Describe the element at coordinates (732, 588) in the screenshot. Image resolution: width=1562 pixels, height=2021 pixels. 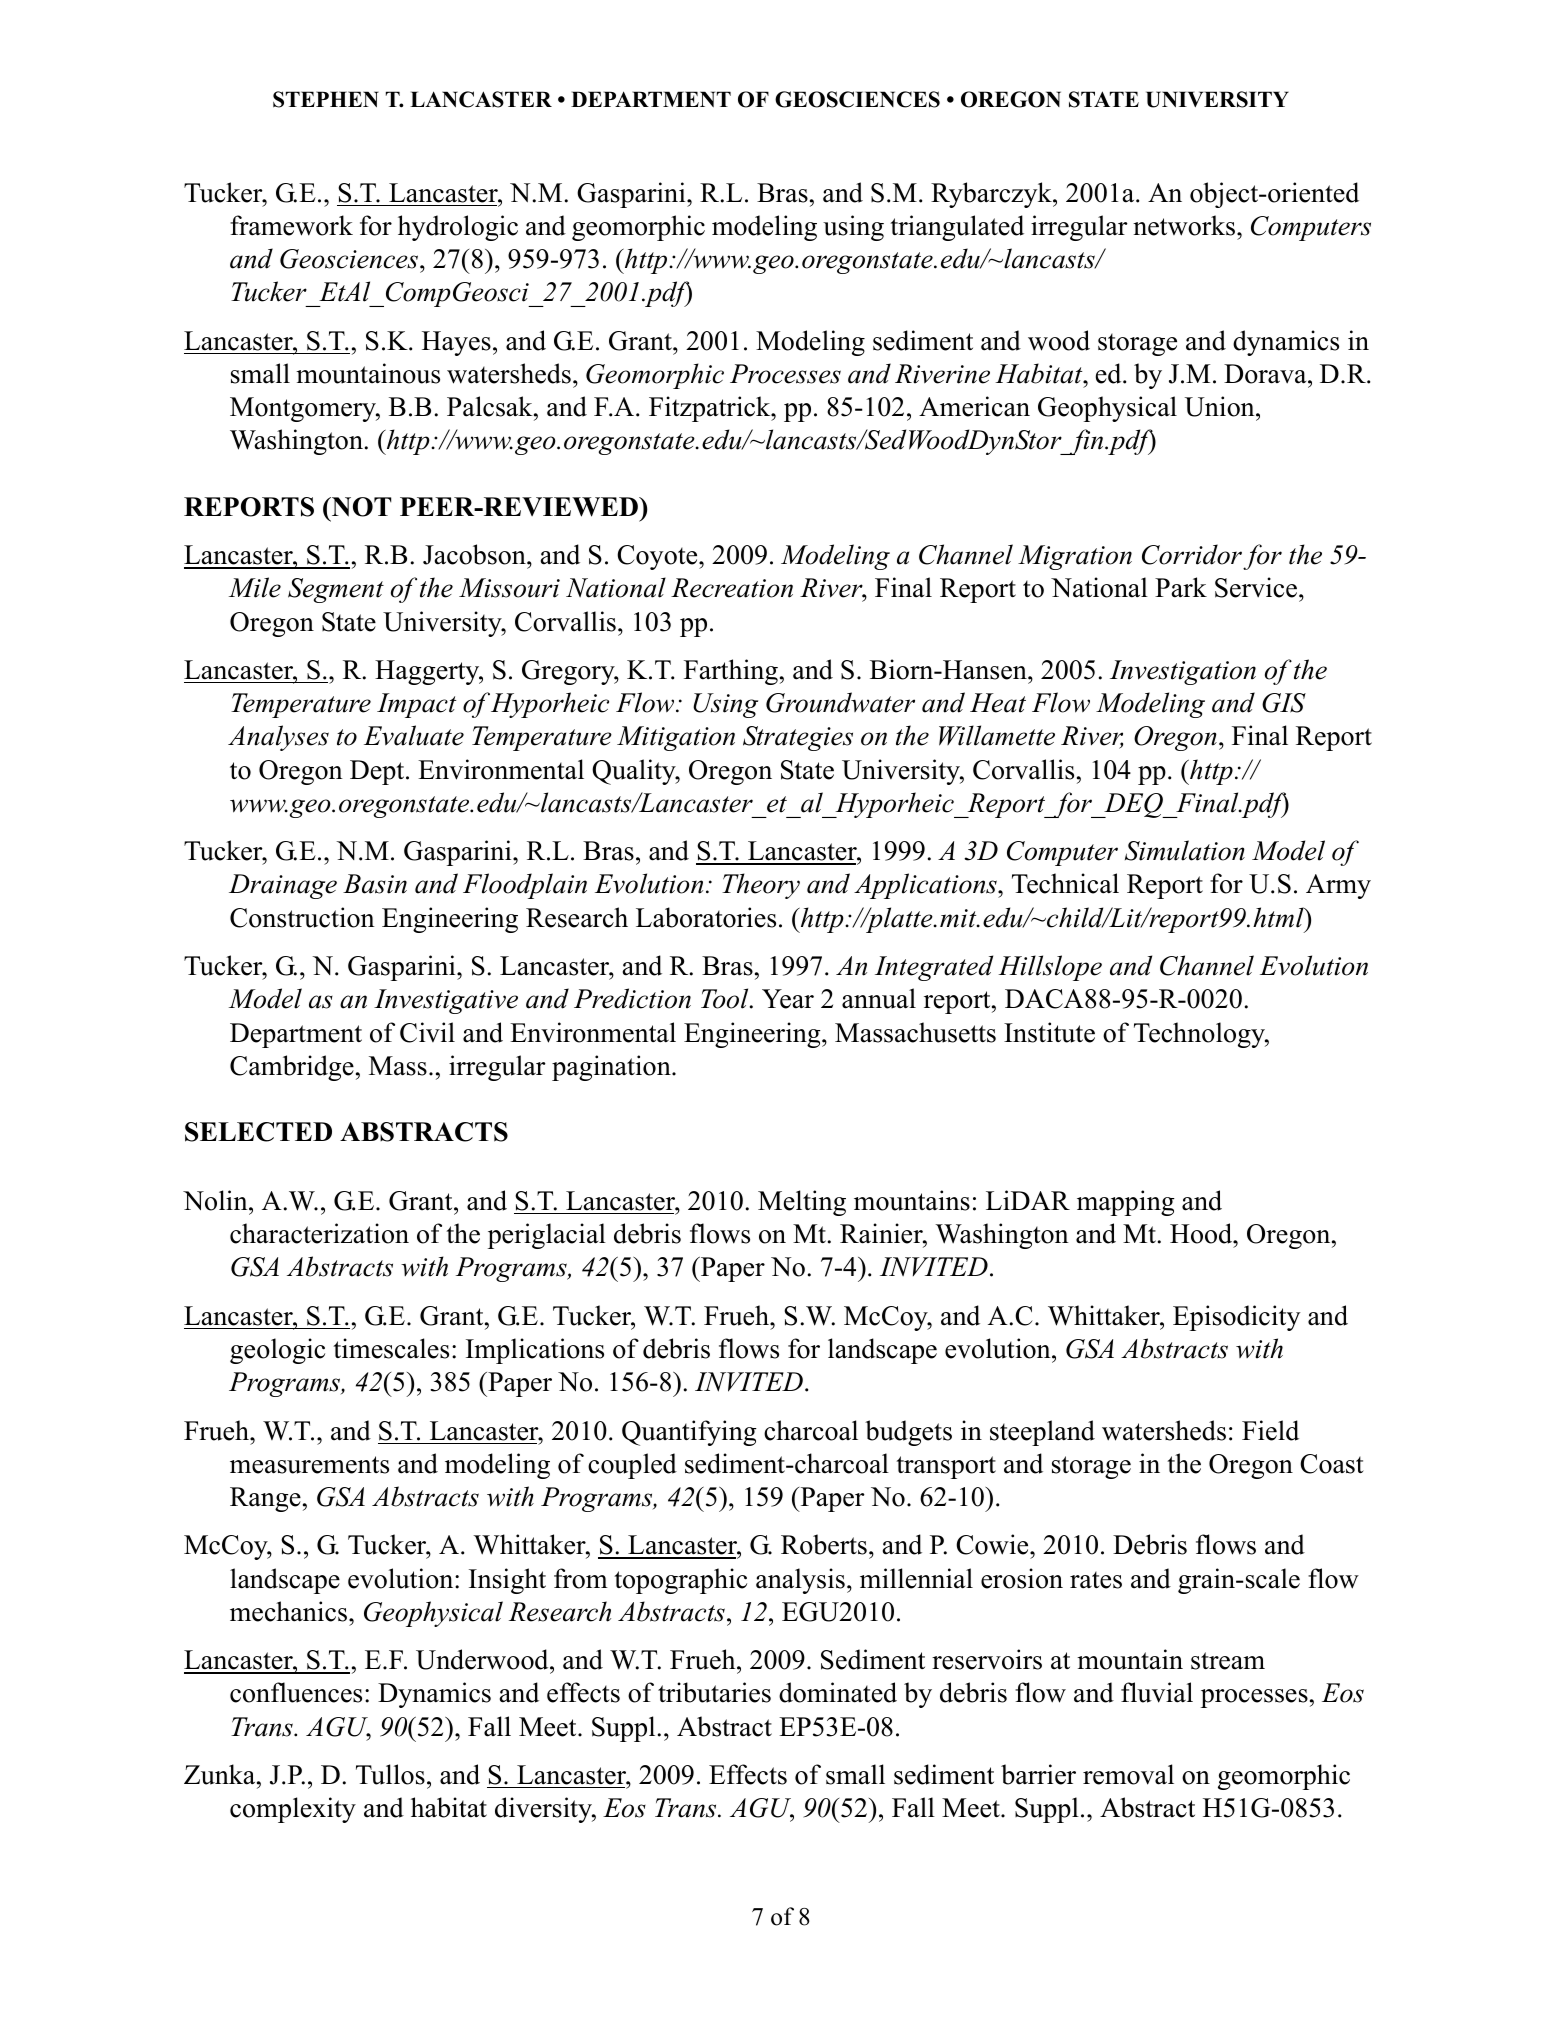
I see `Recreation` at that location.
